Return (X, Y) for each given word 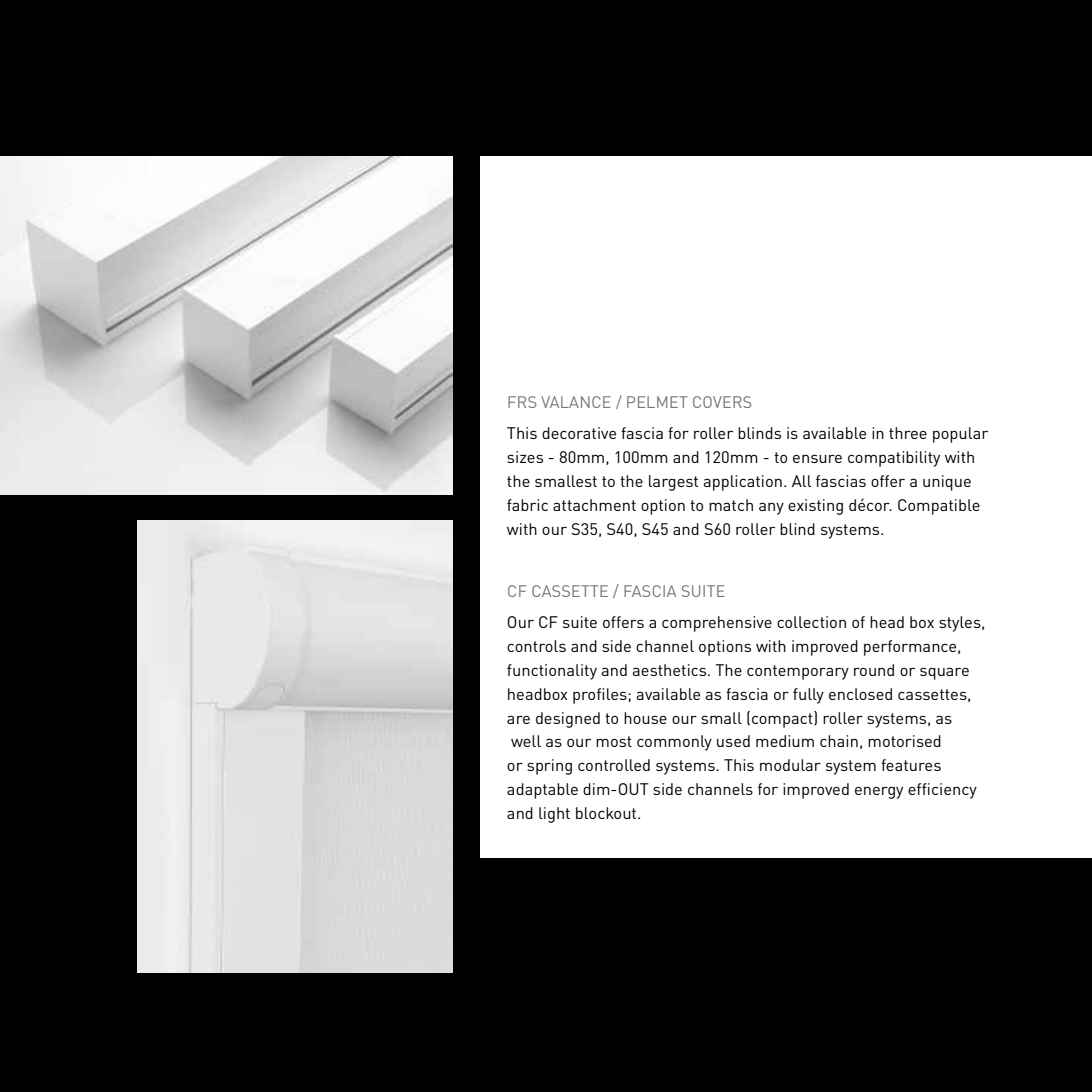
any (771, 508)
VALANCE (576, 402)
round (874, 670)
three (908, 433)
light (554, 815)
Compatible (939, 507)
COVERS (722, 402)
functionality (552, 672)
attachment (594, 505)
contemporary (798, 672)
